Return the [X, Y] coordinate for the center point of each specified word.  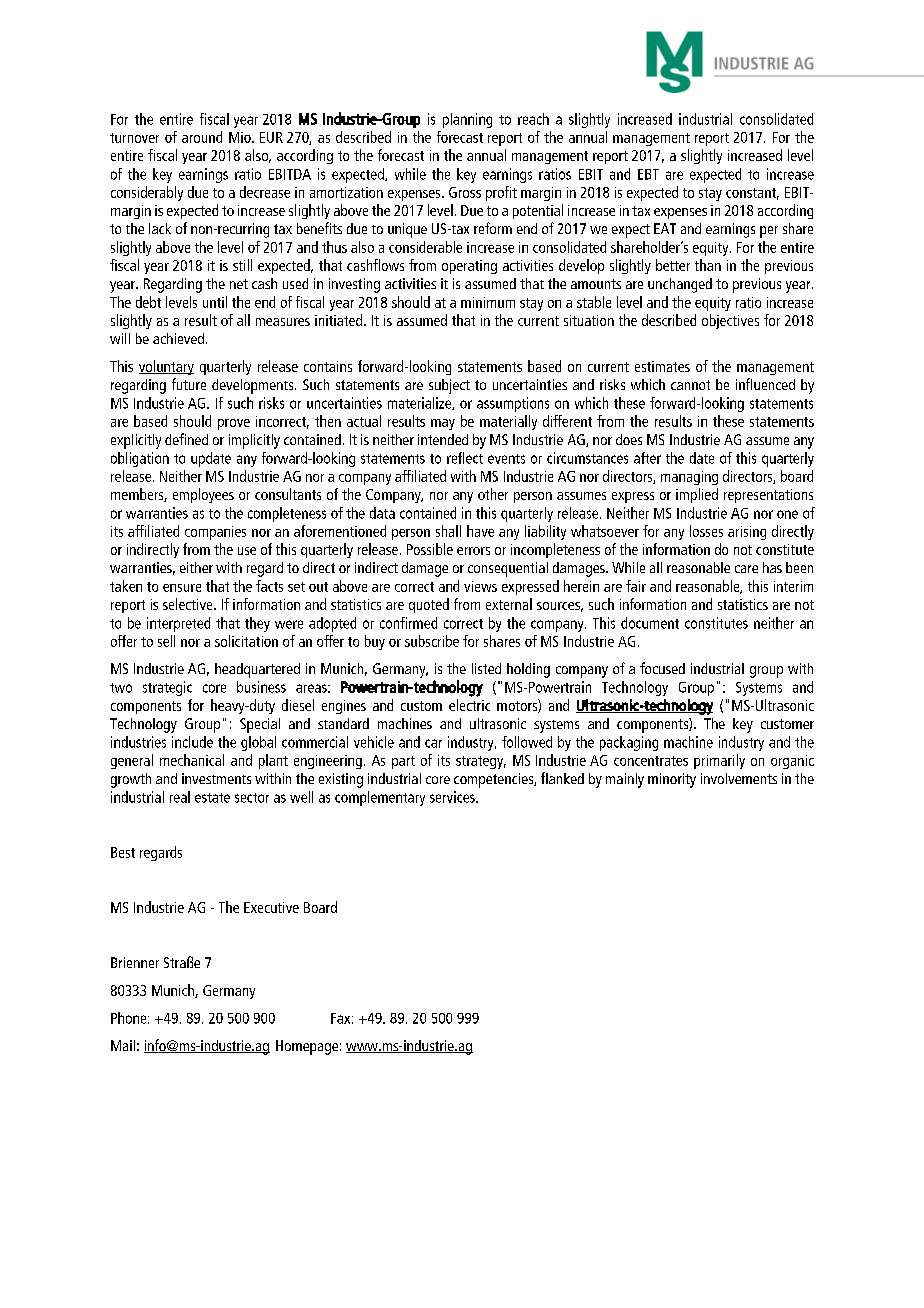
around [202, 137]
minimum [488, 302]
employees [203, 495]
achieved [180, 338]
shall [448, 531]
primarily [719, 761]
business [261, 687]
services [453, 797]
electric [469, 705]
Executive [271, 907]
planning [467, 120]
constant [752, 194]
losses [706, 531]
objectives [730, 321]
